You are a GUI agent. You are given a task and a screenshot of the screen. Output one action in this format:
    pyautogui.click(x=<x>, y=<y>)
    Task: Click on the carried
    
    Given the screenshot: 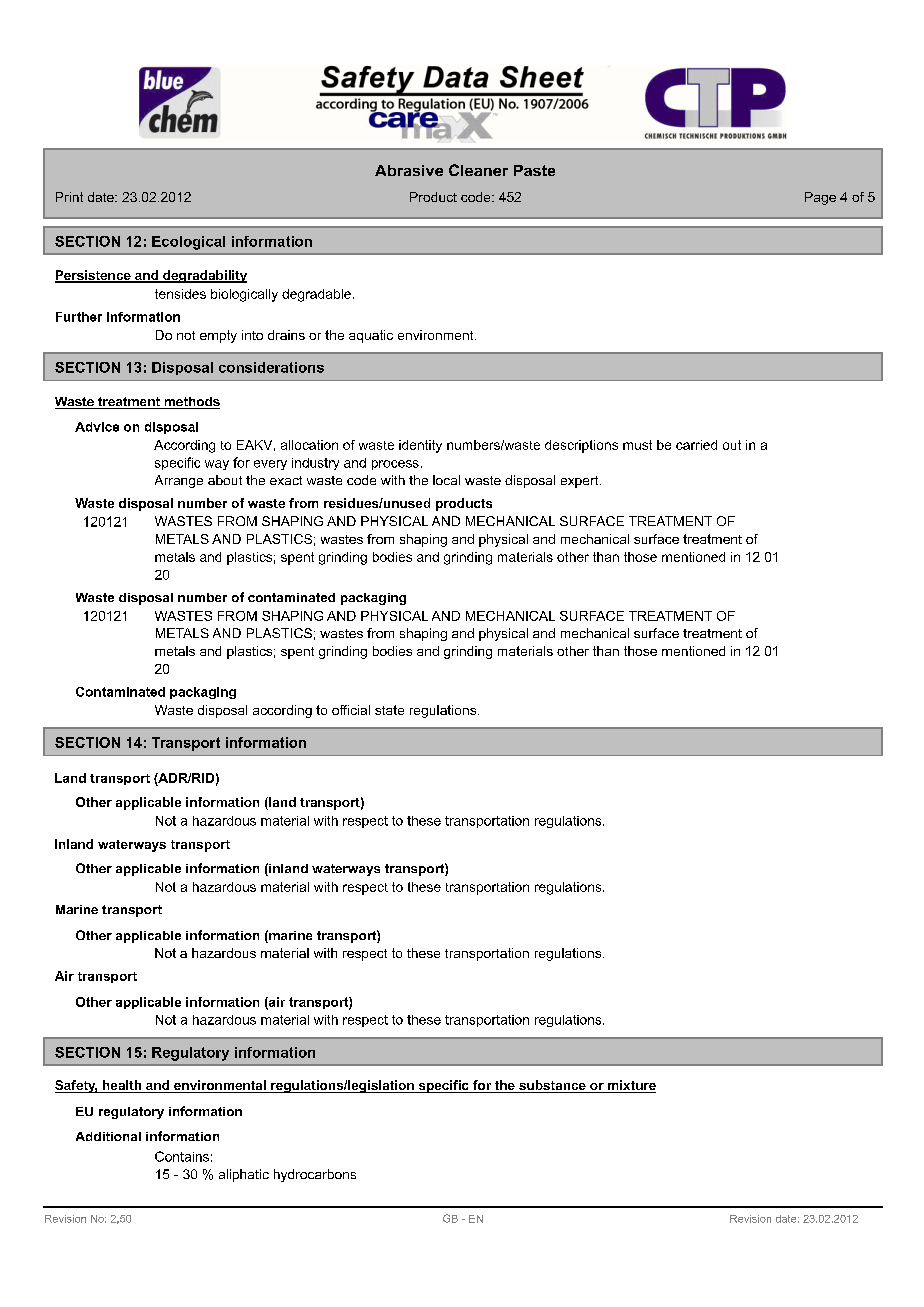 What is the action you would take?
    pyautogui.click(x=696, y=445)
